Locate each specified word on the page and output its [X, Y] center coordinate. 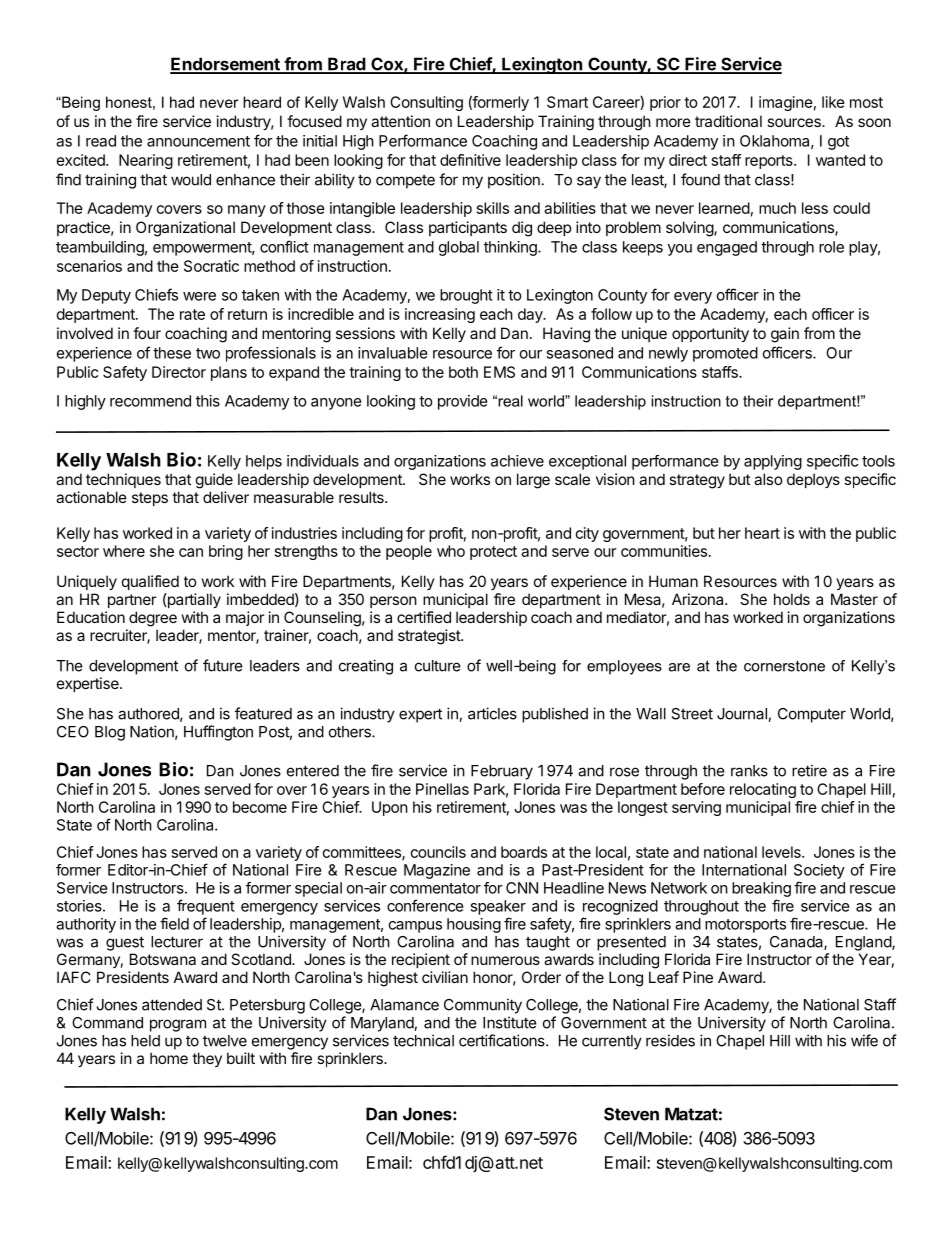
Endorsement [226, 65]
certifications [503, 1040]
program [178, 1025]
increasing [440, 315]
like [833, 102]
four [147, 333]
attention [400, 121]
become [260, 807]
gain [785, 335]
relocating [763, 790]
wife [864, 1040]
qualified [150, 582]
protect [493, 553]
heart [762, 533]
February [502, 772]
